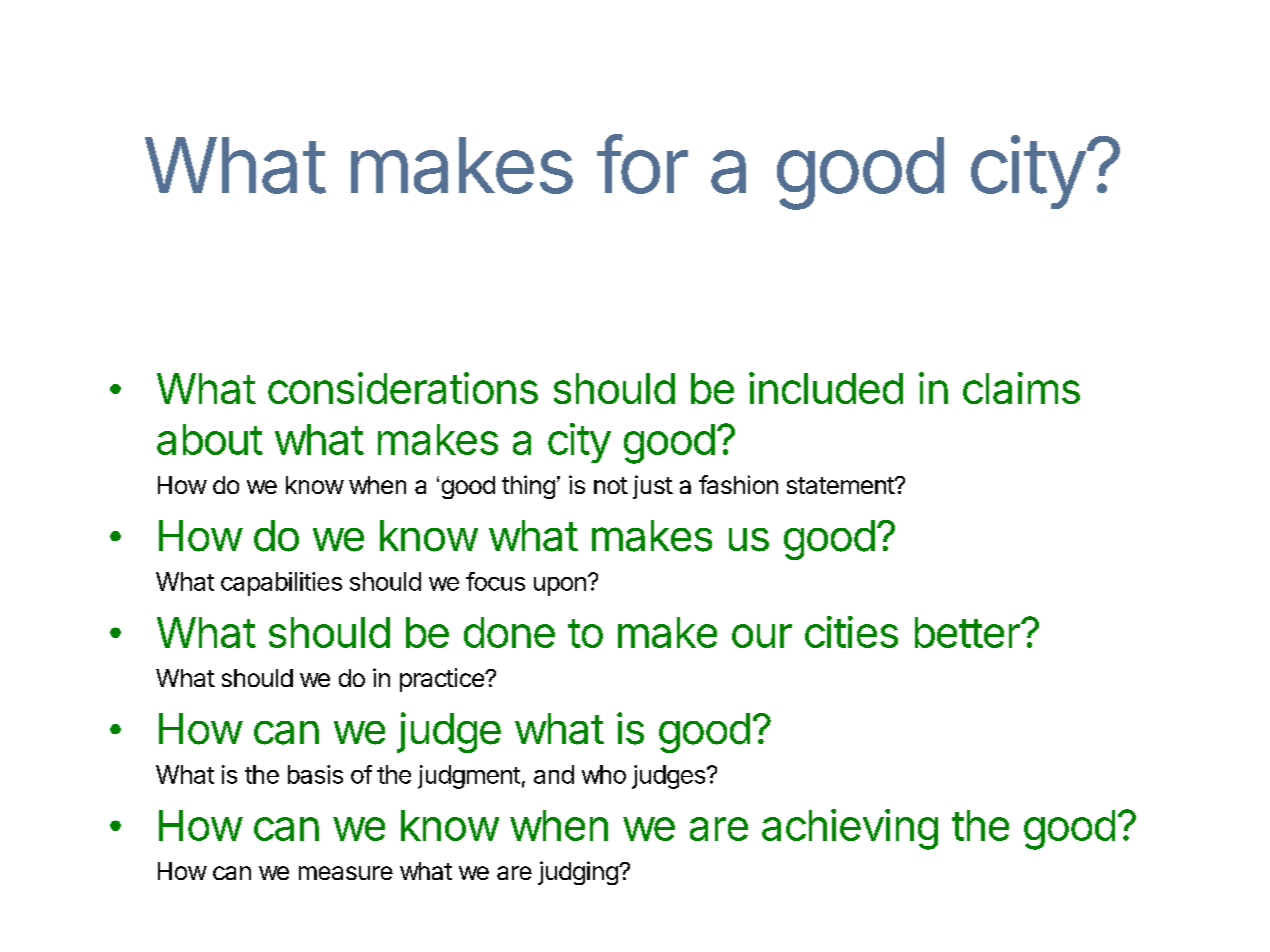 The image size is (1270, 952). I want to click on statement, so click(841, 485).
